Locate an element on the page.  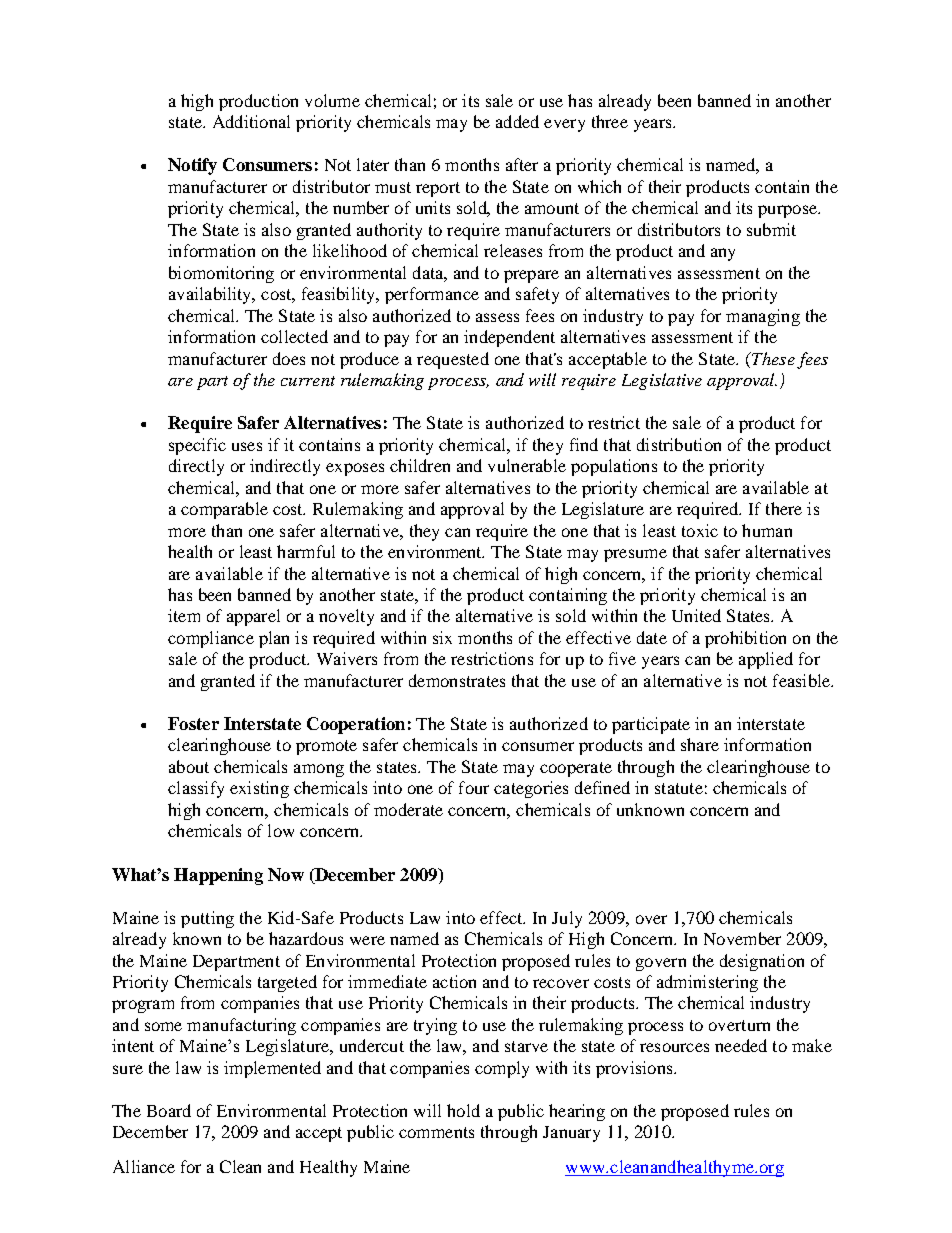
Additional is located at coordinates (251, 121).
